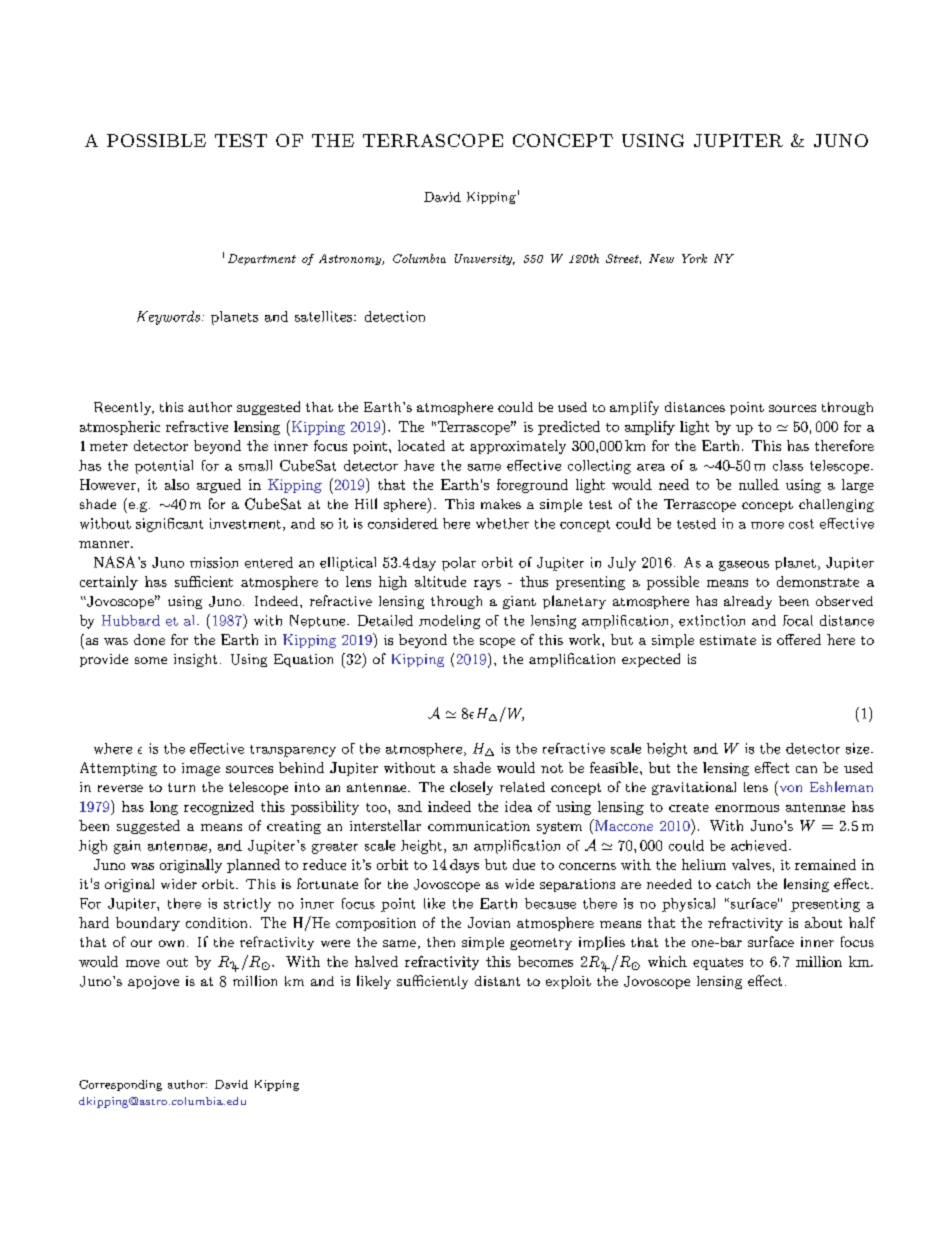 This page has width=952, height=1233. I want to click on nulled, so click(759, 484).
